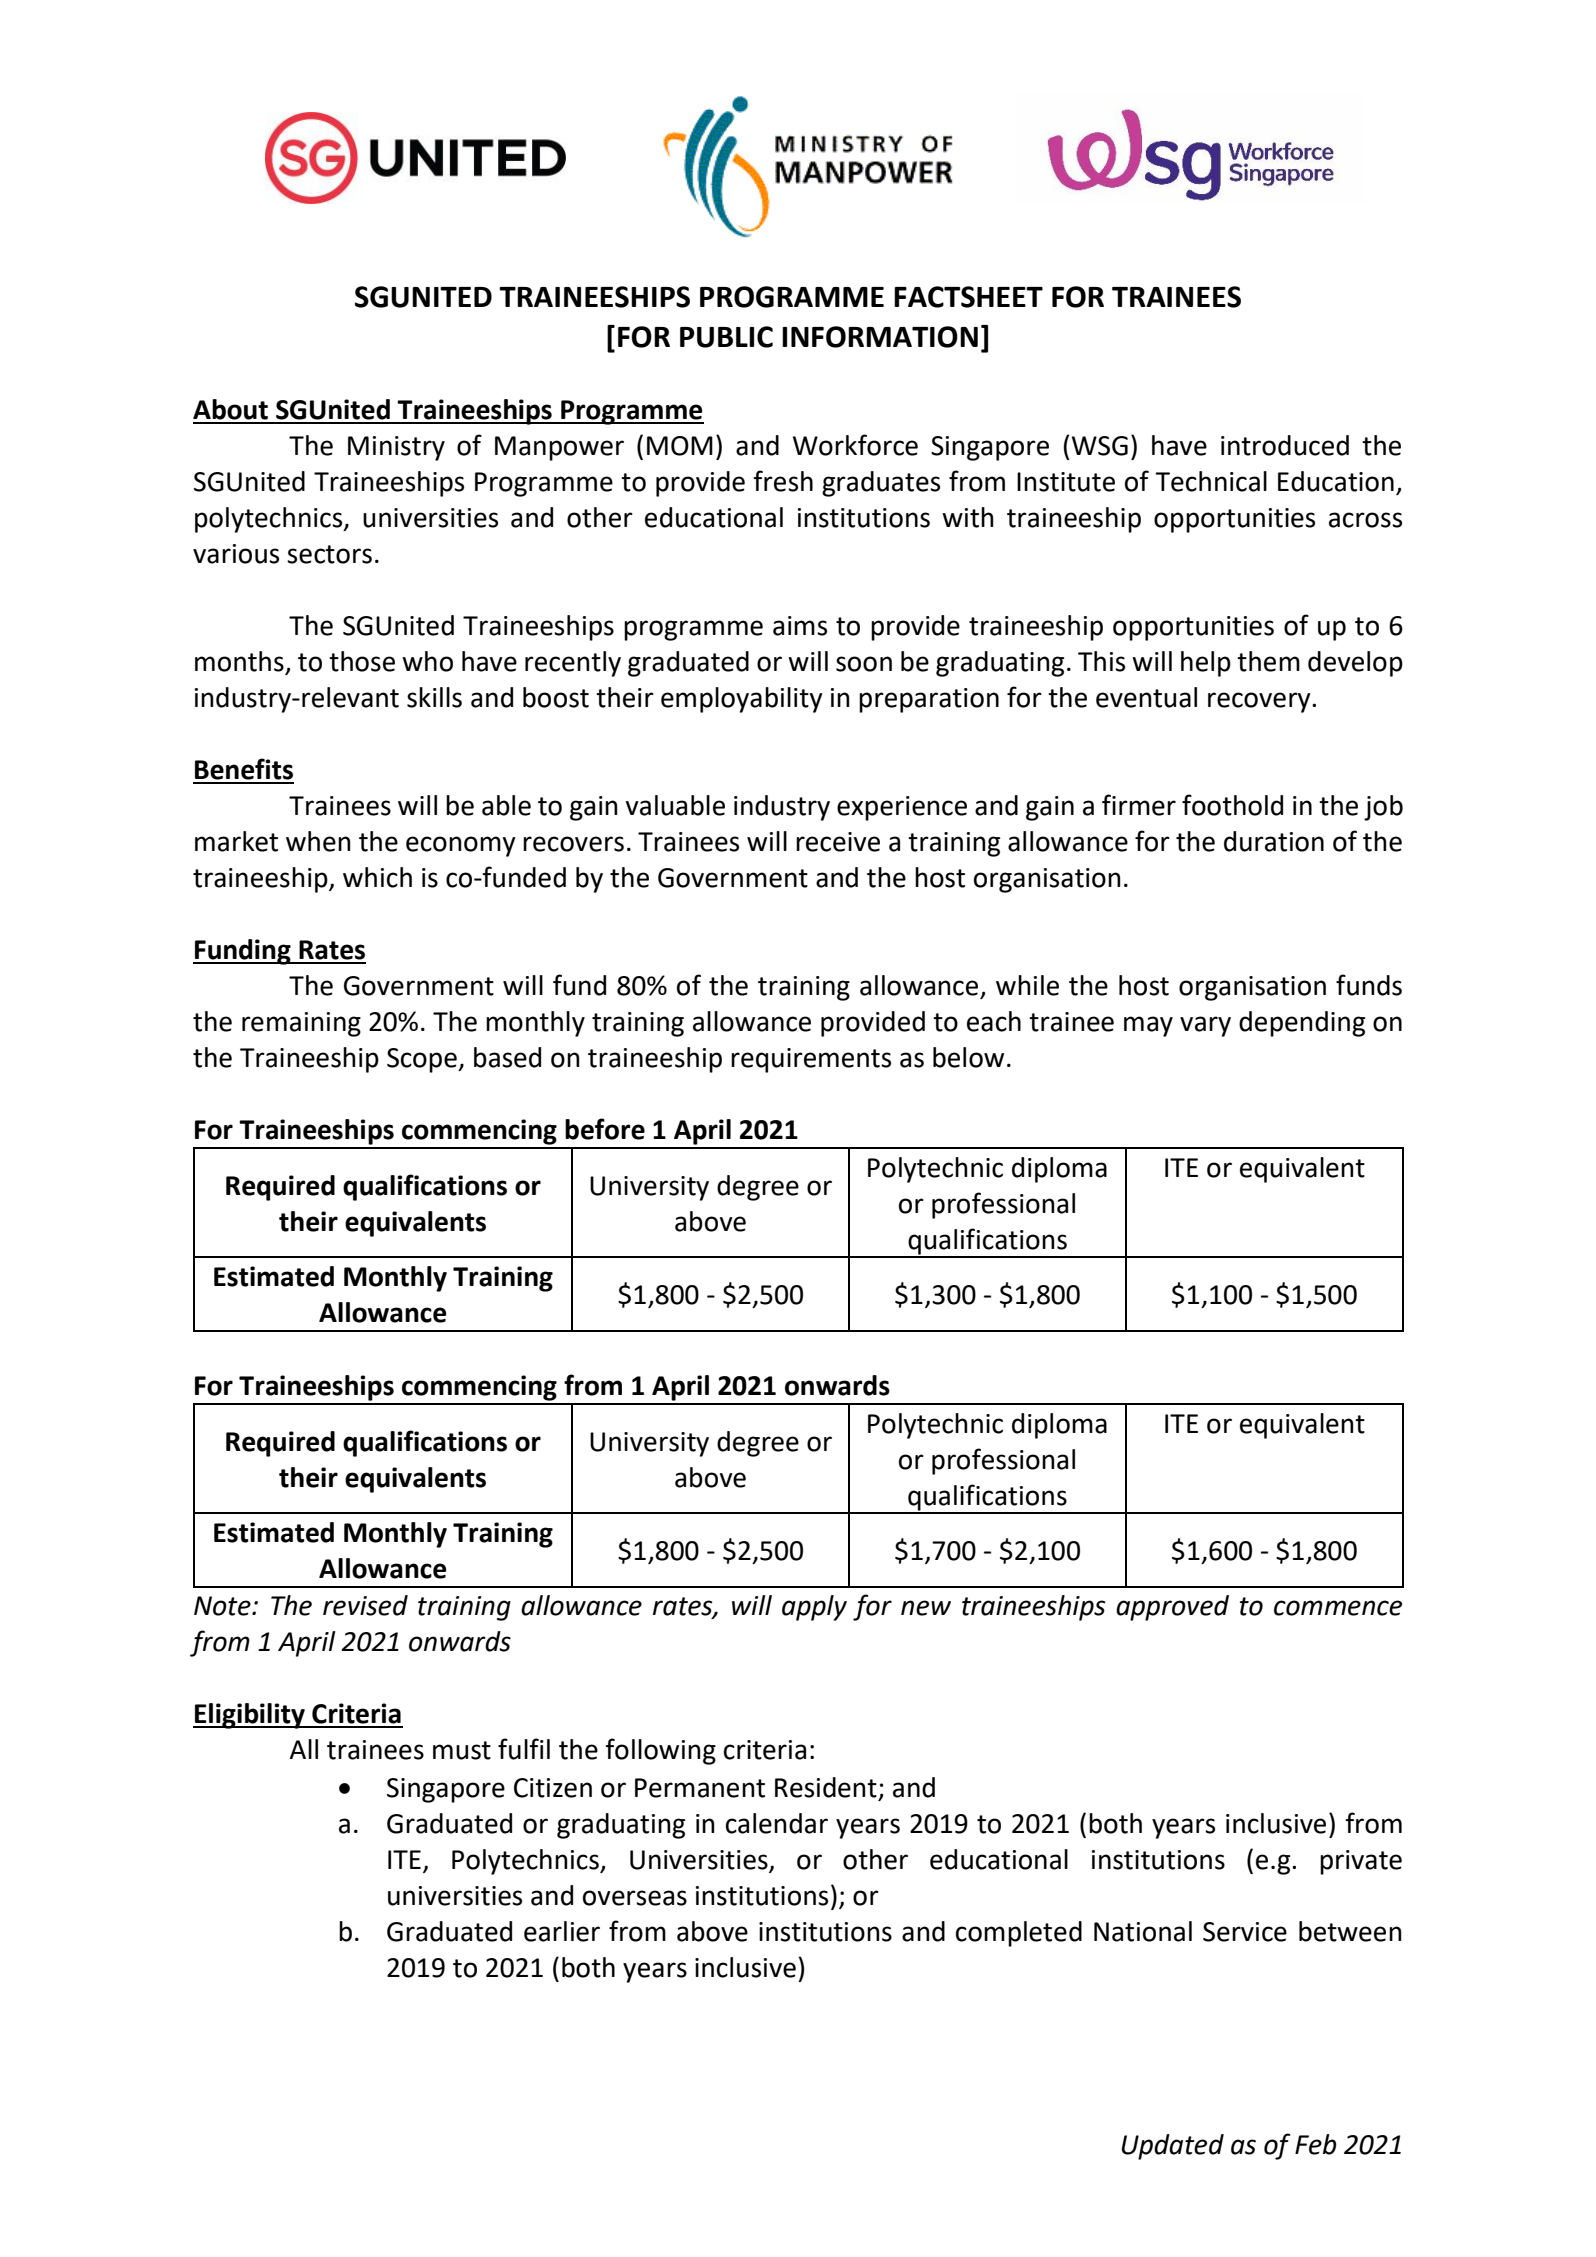 The height and width of the screenshot is (2257, 1596). Describe the element at coordinates (1285, 445) in the screenshot. I see `introduced` at that location.
